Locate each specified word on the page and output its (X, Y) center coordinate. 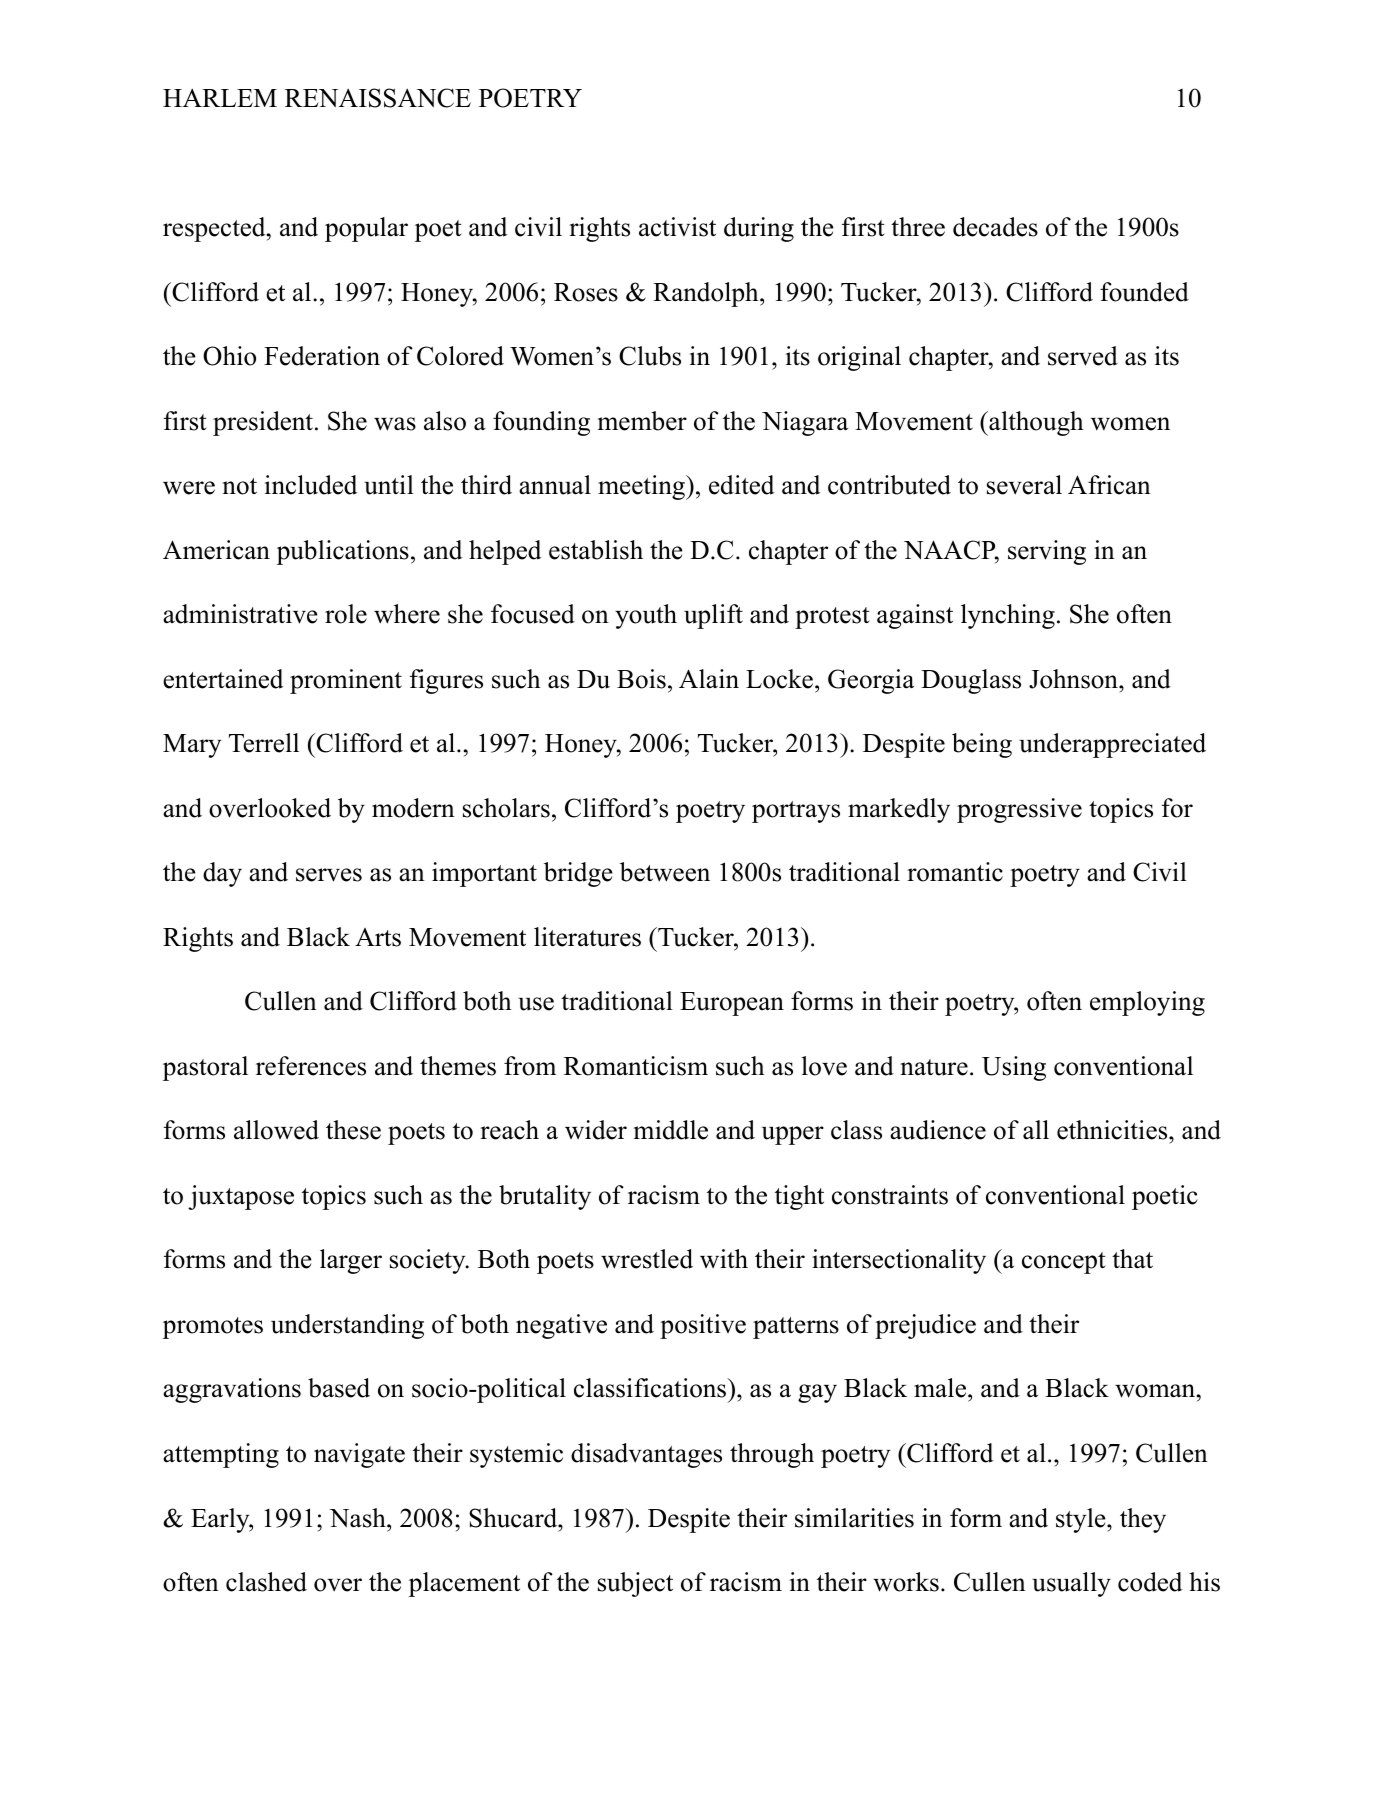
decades (995, 227)
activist (677, 227)
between (665, 872)
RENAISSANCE (378, 98)
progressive (1019, 810)
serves (329, 875)
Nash (359, 1518)
